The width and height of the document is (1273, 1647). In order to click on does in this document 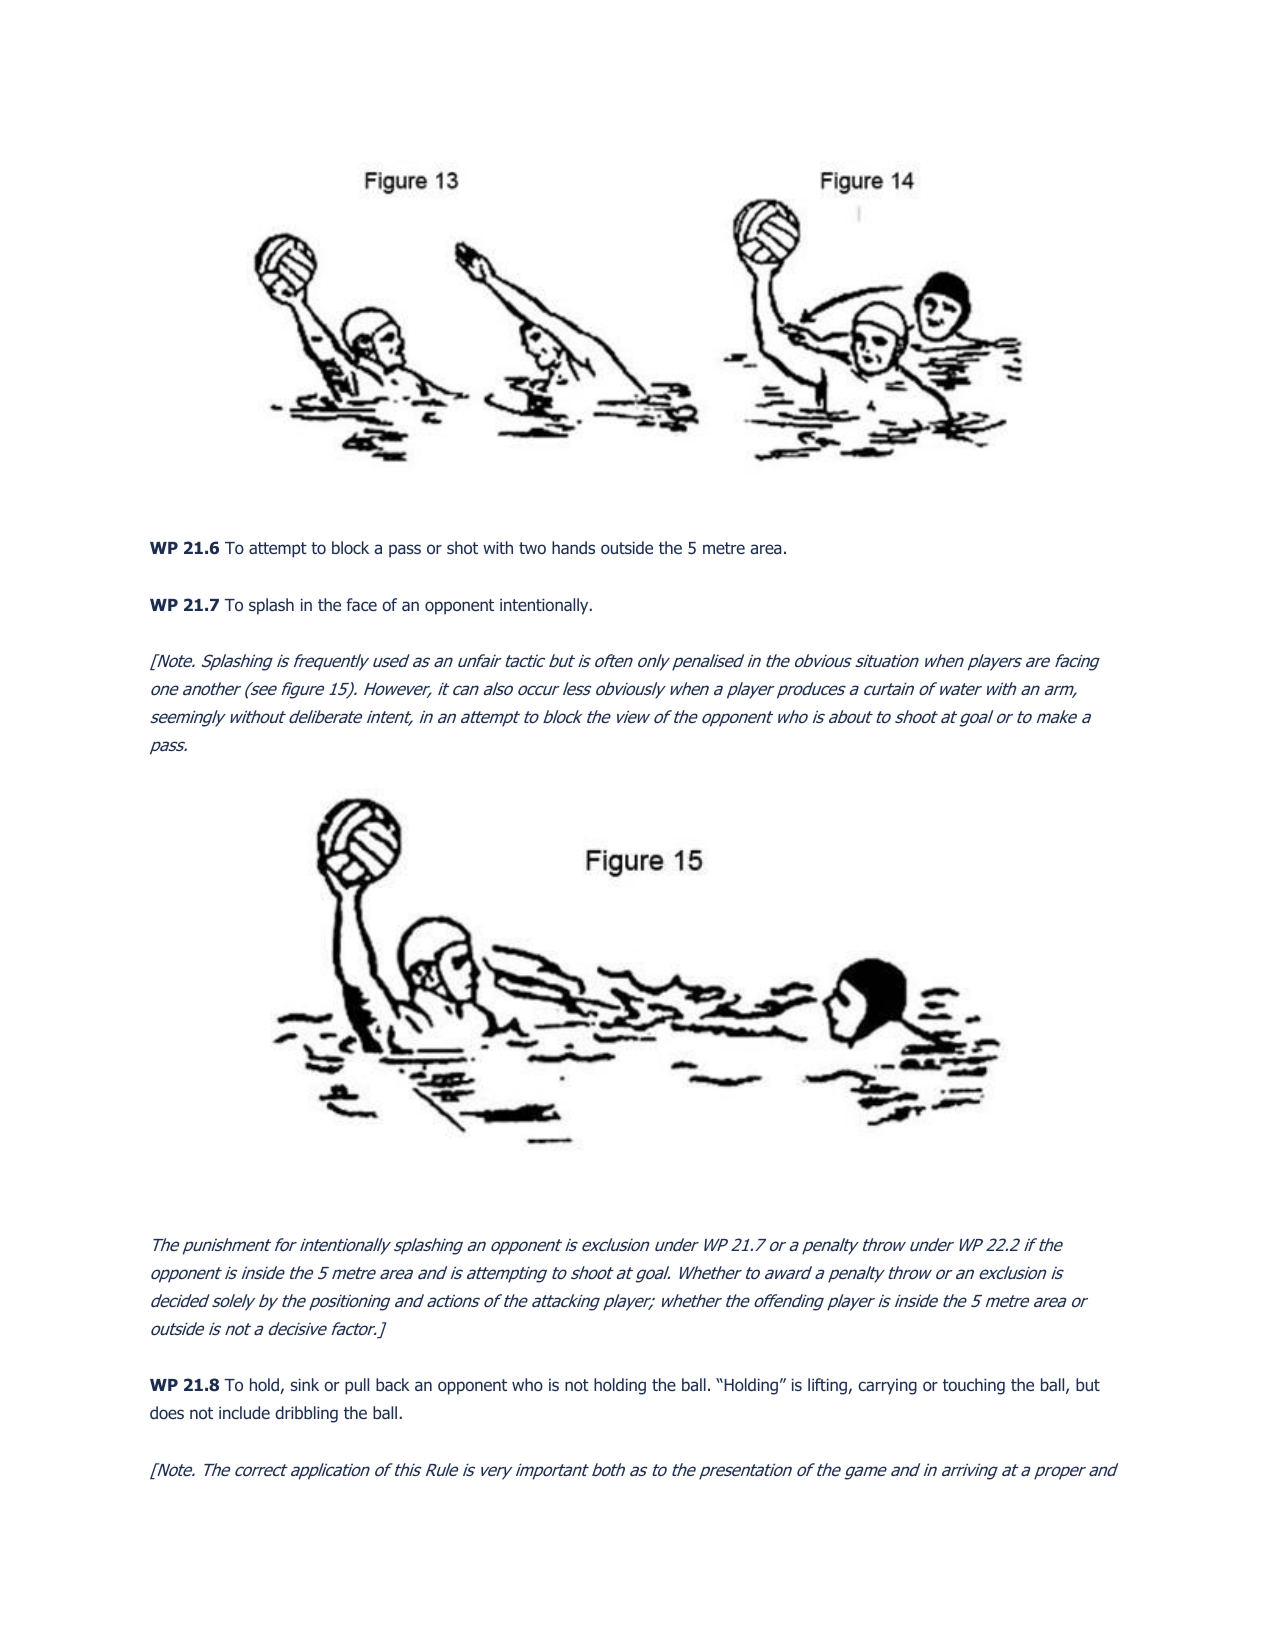, I will do `click(167, 1412)`.
